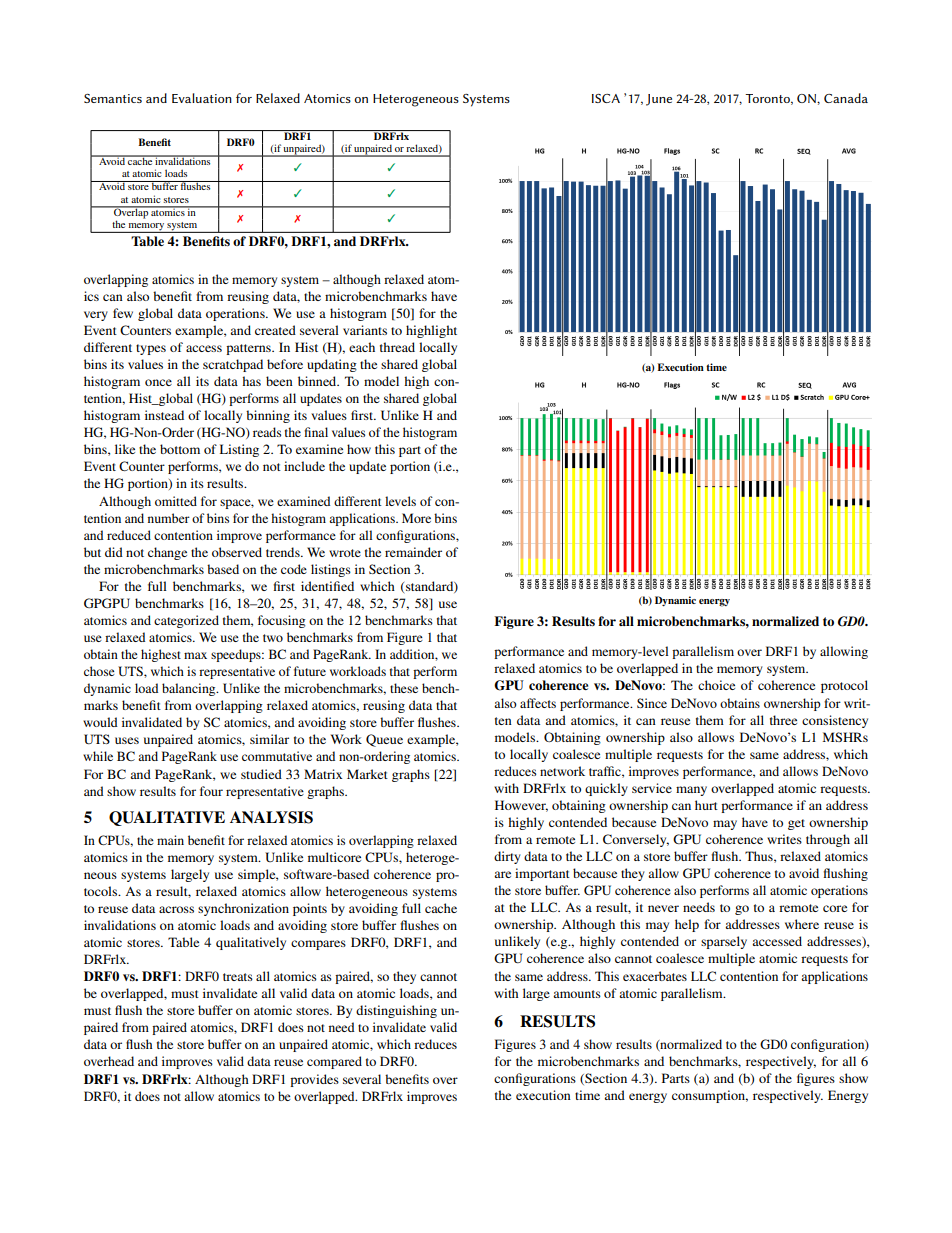  Describe the element at coordinates (659, 100) in the image. I see `June` at that location.
